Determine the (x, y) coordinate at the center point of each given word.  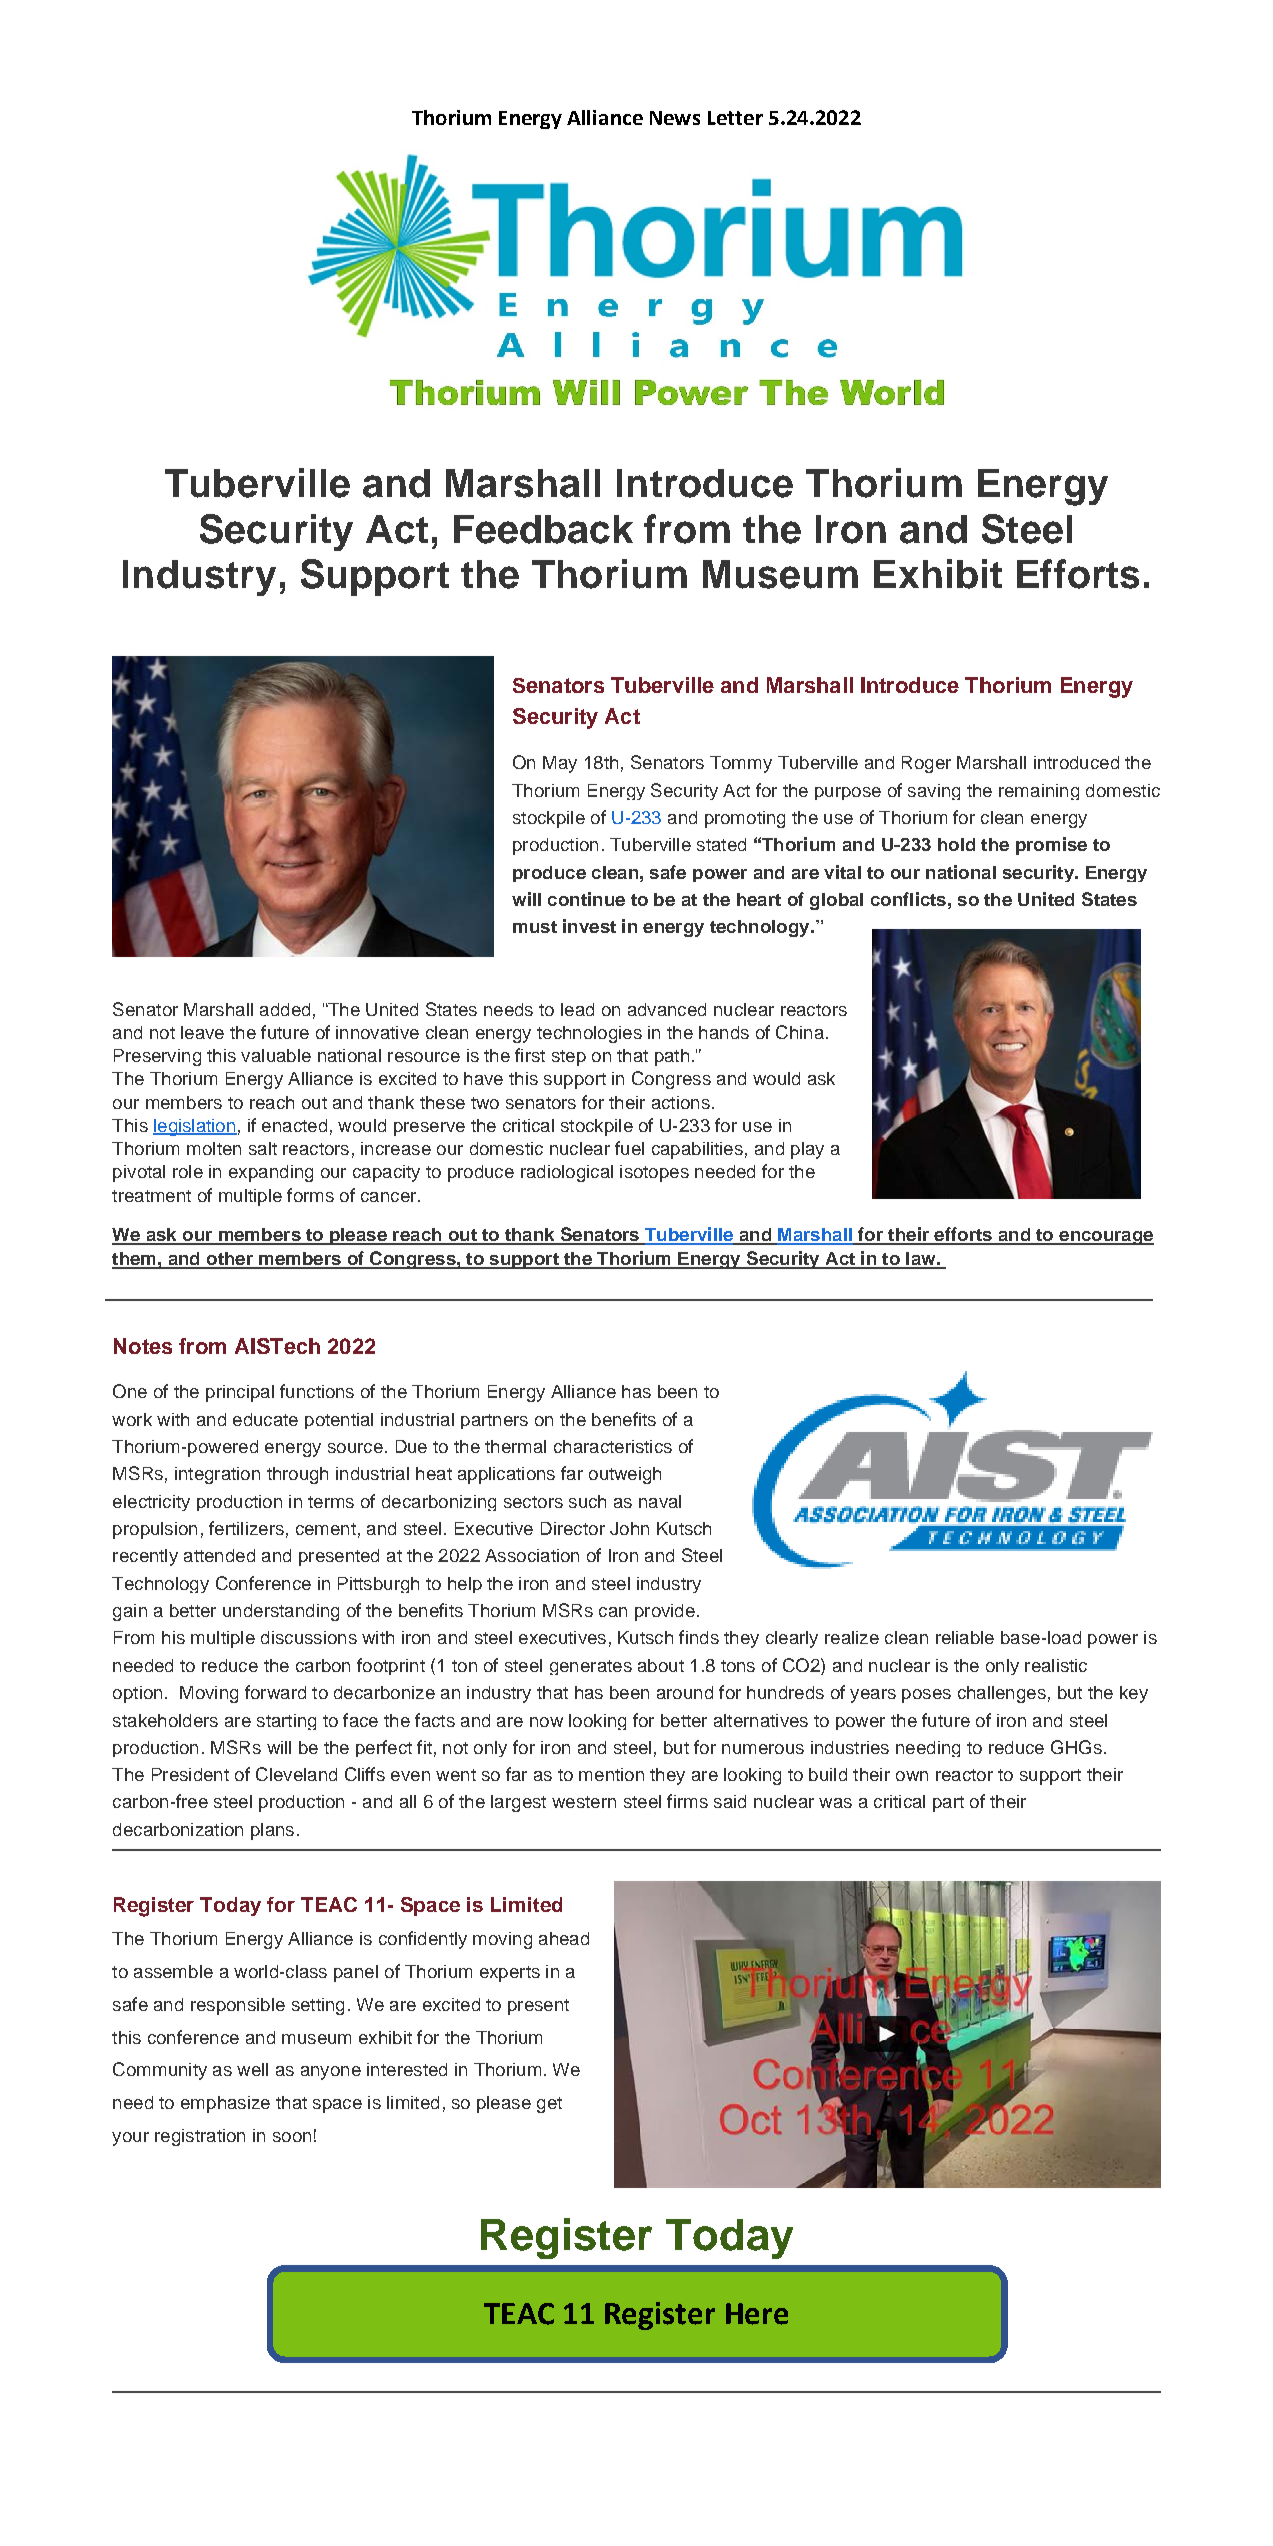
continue (586, 899)
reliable (965, 1637)
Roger (926, 764)
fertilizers (246, 1528)
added (285, 1009)
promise (1051, 846)
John (629, 1528)
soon (292, 2137)
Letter (735, 118)
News (675, 118)
